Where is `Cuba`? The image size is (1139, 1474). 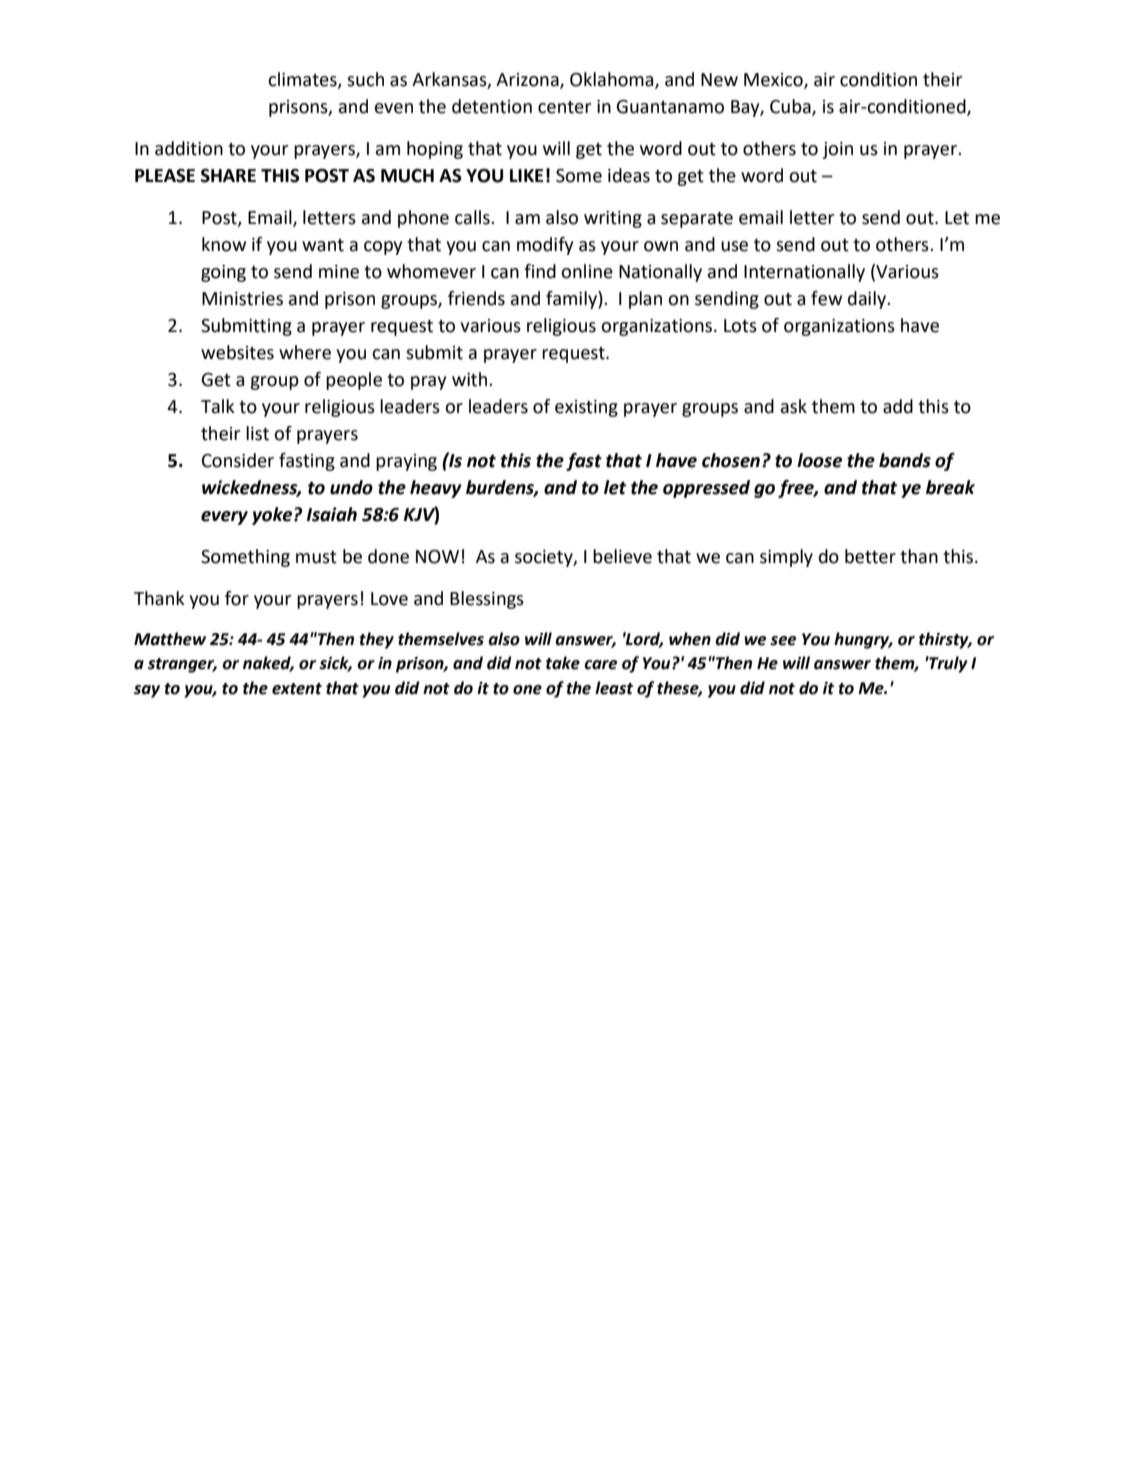
Cuba is located at coordinates (791, 107).
